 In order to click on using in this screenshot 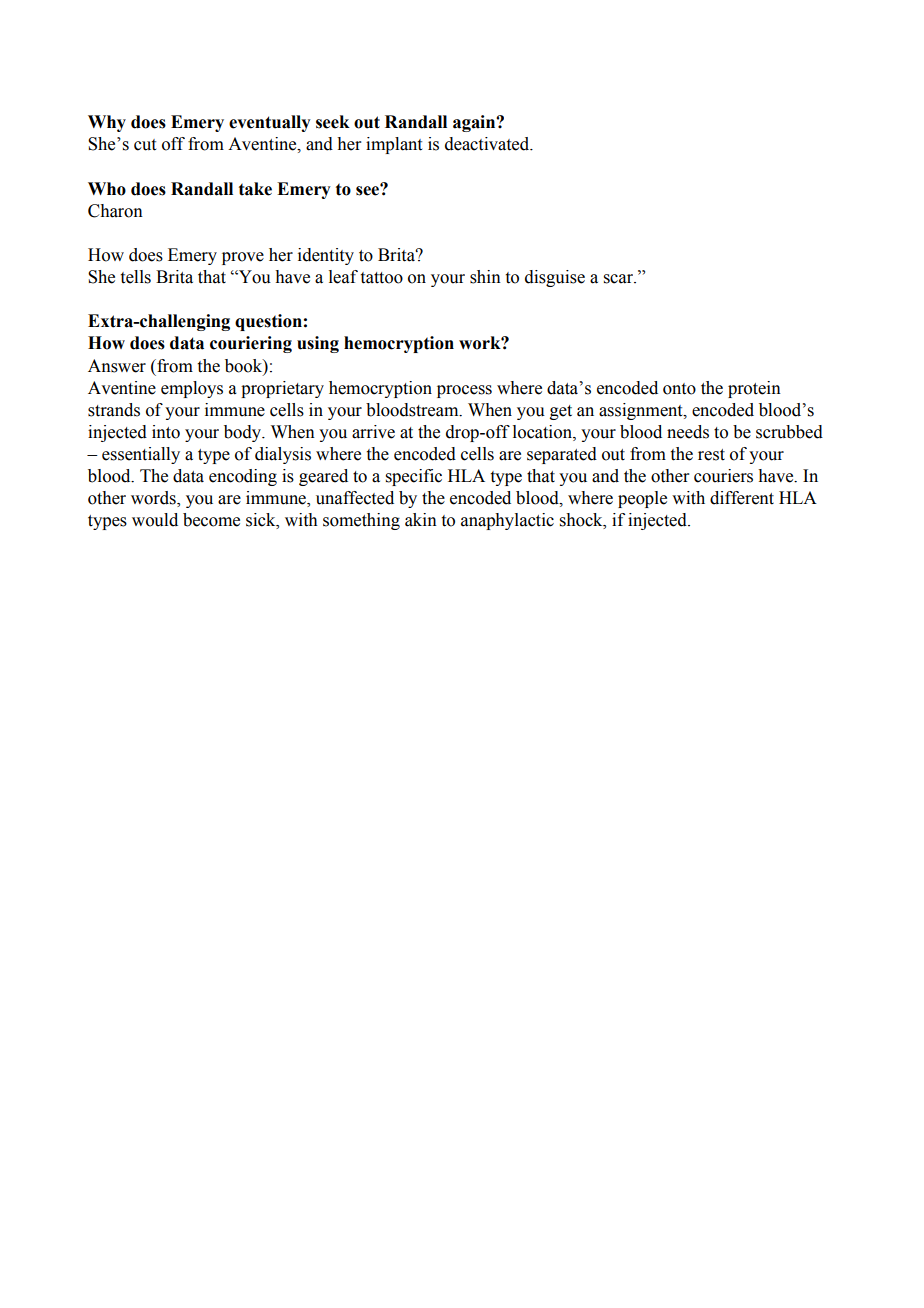, I will do `click(318, 344)`.
